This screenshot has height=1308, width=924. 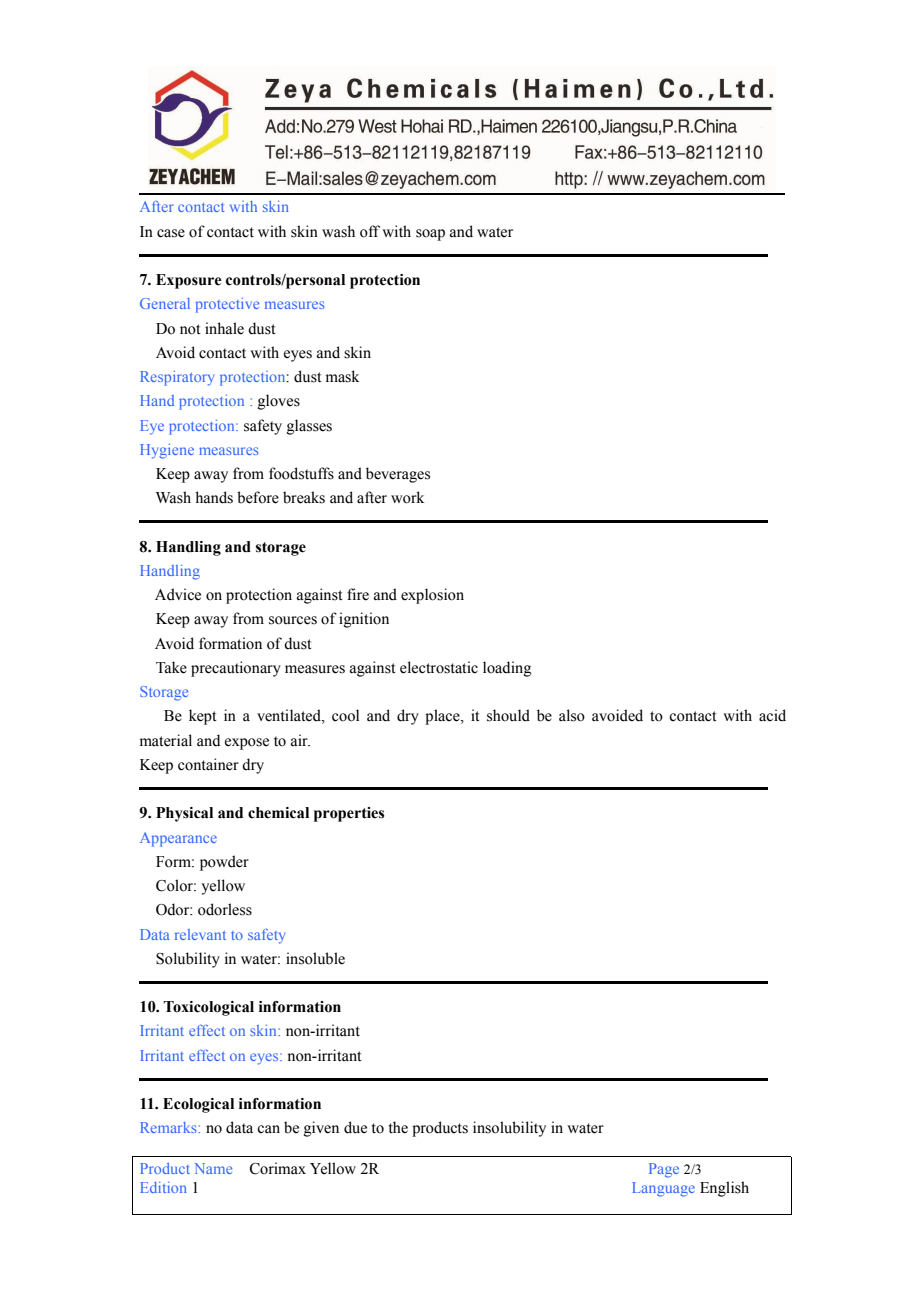 I want to click on the, so click(x=398, y=1127).
